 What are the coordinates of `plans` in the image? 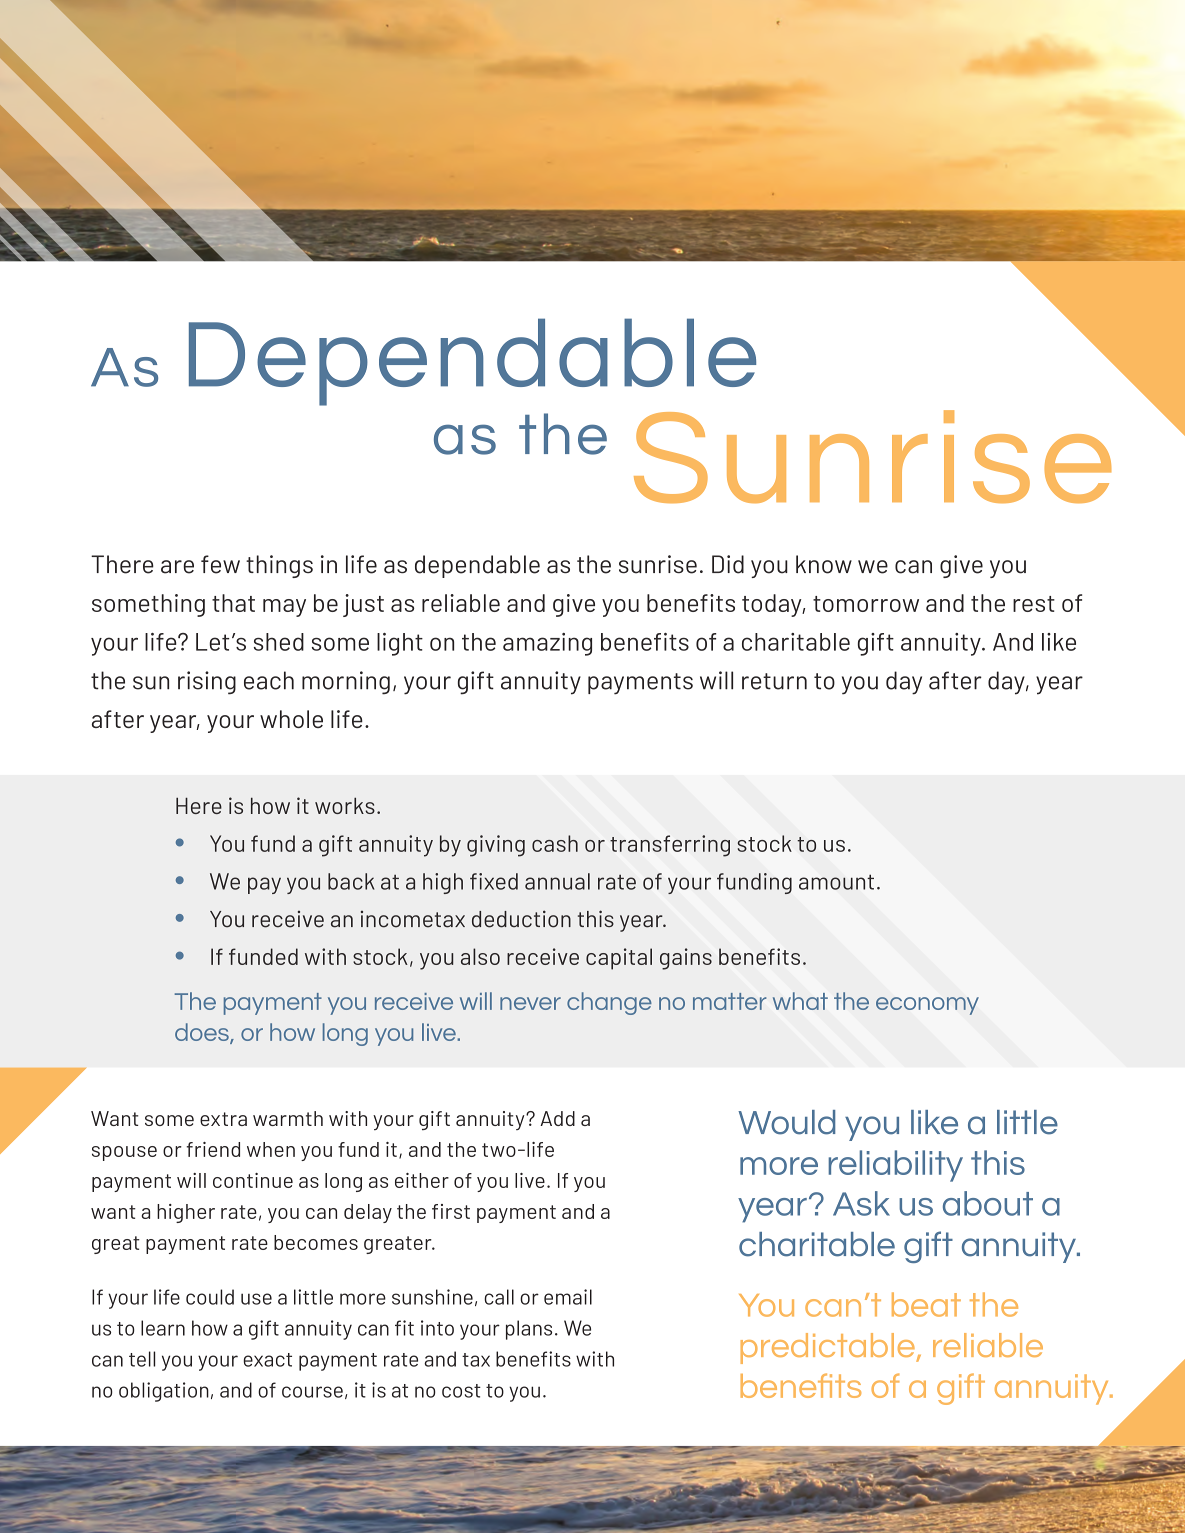 It's located at (529, 1330).
